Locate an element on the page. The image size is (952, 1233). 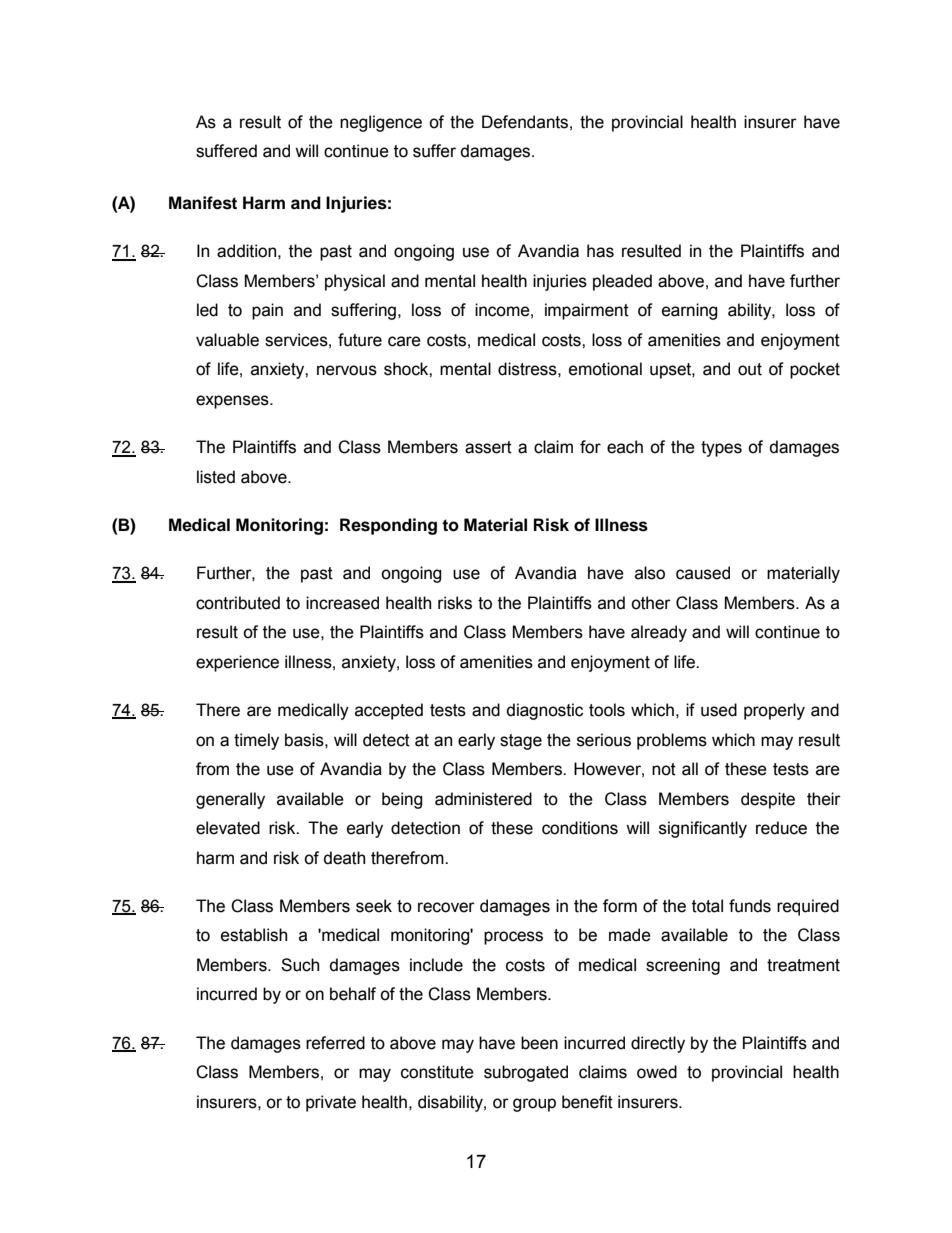
Manifest is located at coordinates (203, 203).
